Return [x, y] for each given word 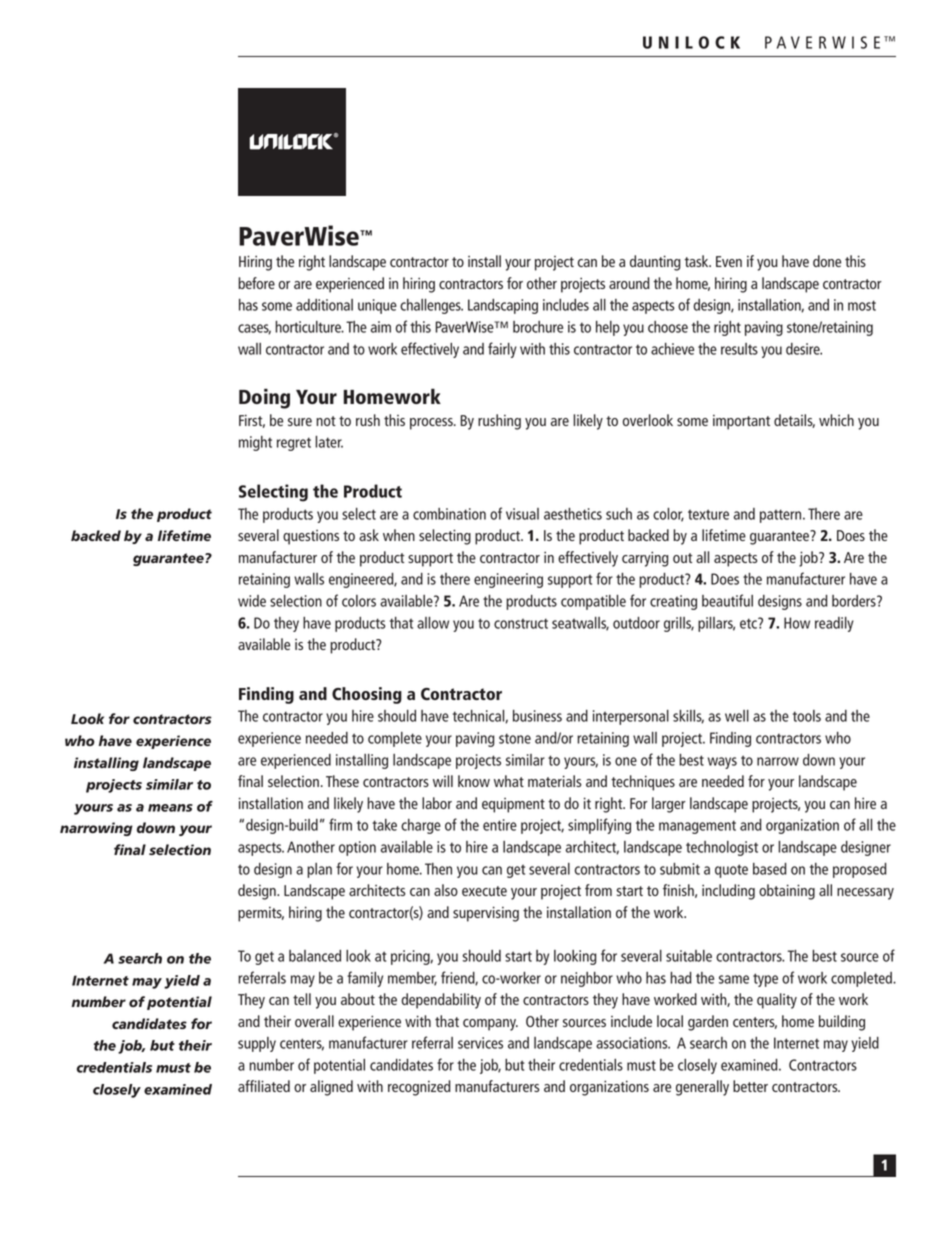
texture [708, 514]
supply [257, 1044]
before [256, 283]
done [827, 261]
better [750, 1086]
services [480, 1043]
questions [311, 537]
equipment [513, 805]
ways [722, 763]
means [170, 808]
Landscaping [503, 306]
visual [522, 514]
